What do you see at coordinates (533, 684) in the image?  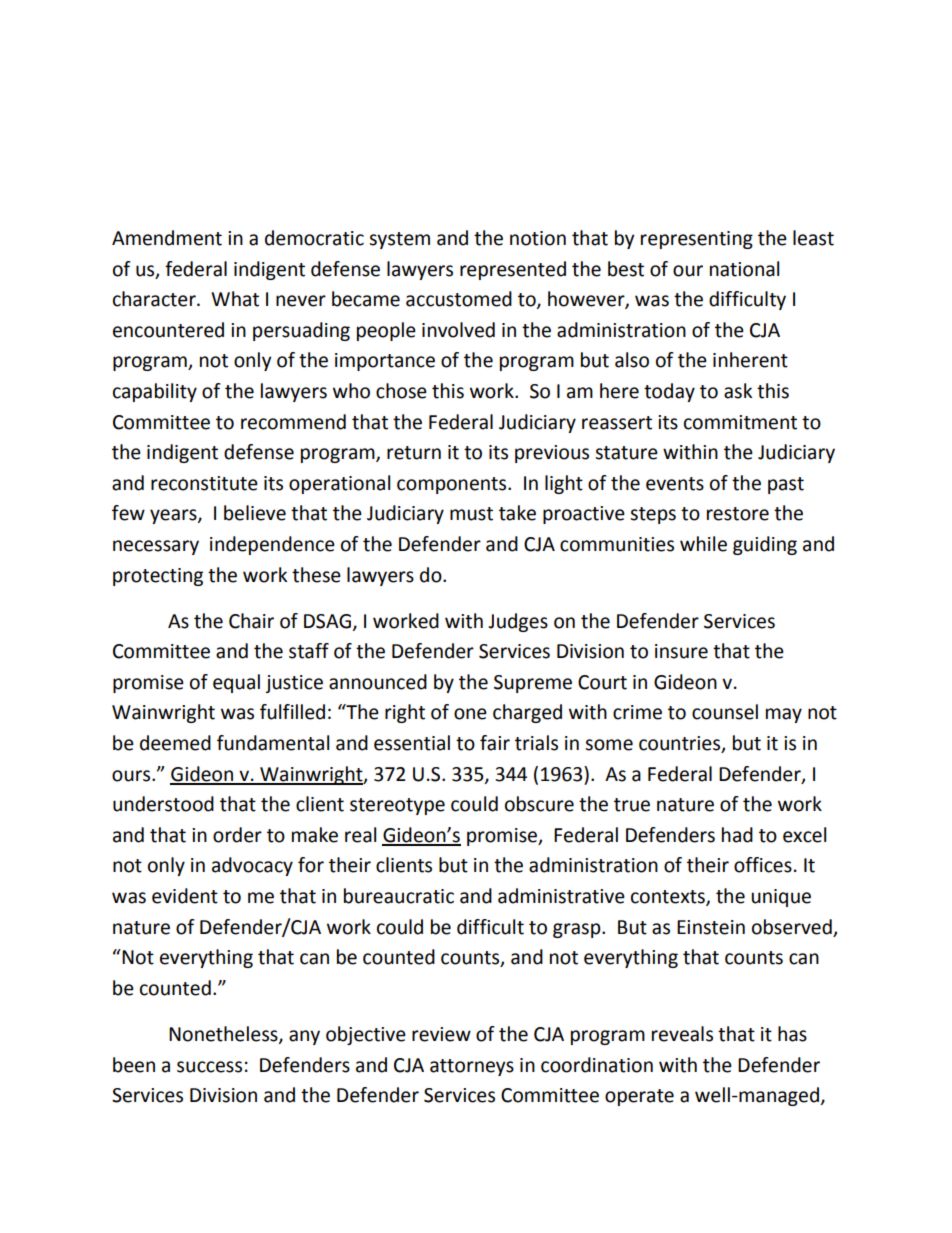 I see `Supreme` at bounding box center [533, 684].
